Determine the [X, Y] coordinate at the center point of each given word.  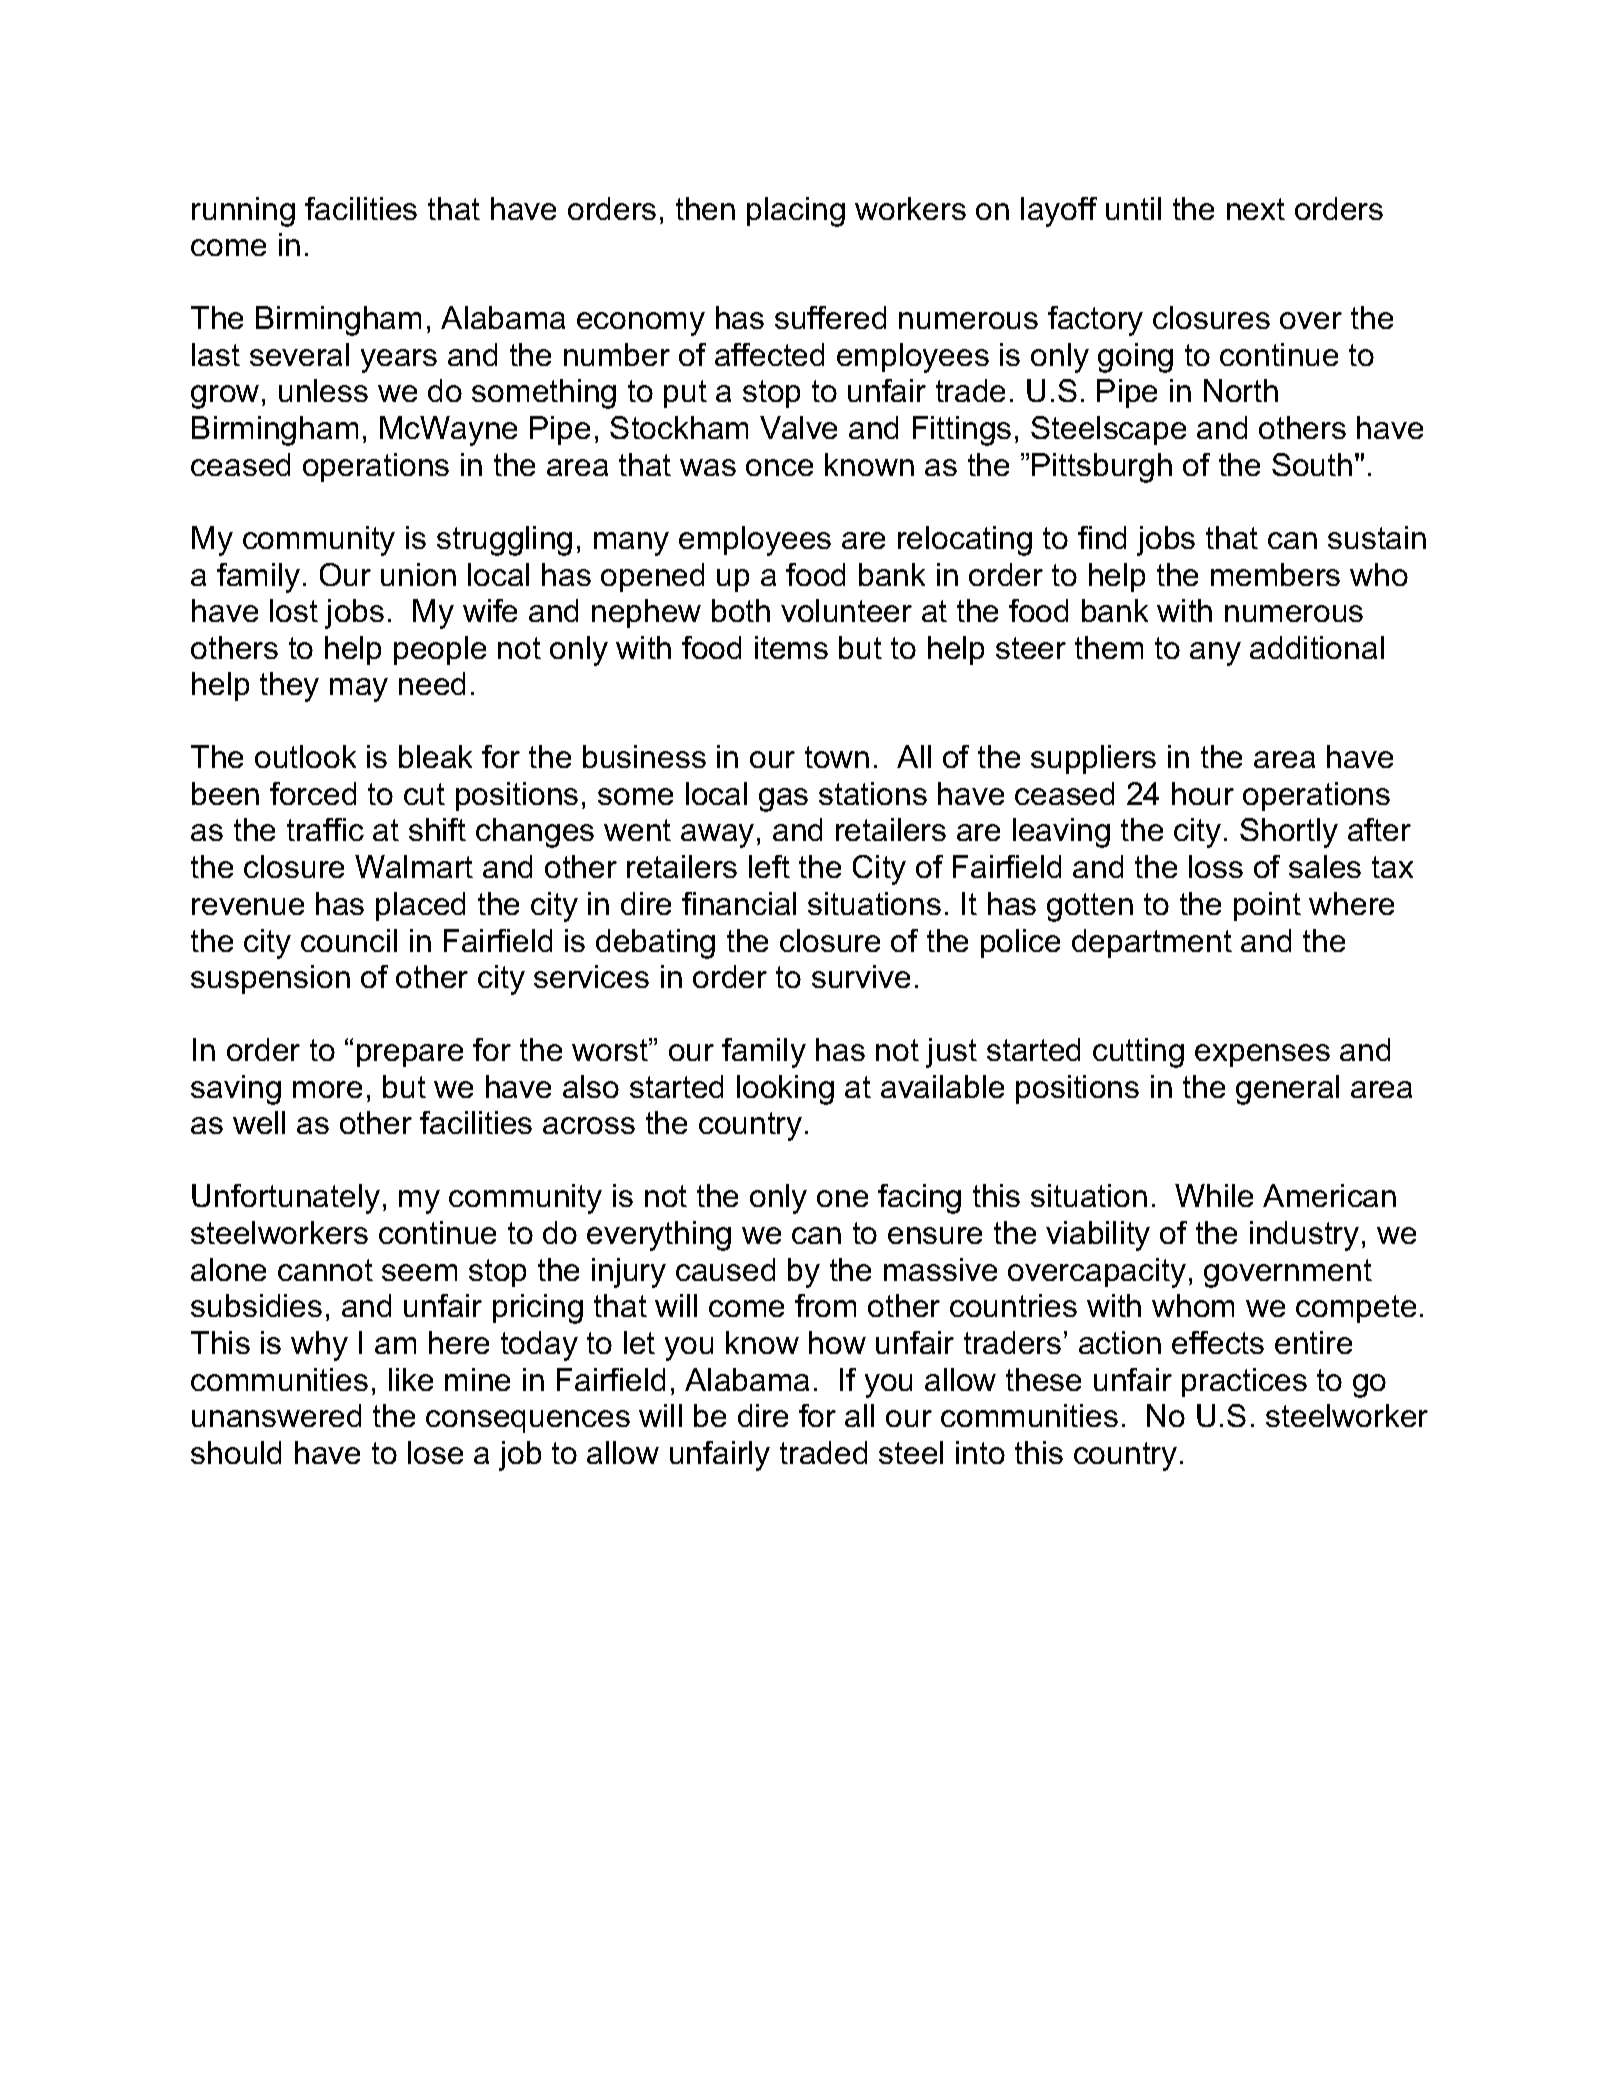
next [1256, 209]
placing [796, 212]
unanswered [276, 1415]
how [837, 1342]
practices [1244, 1382]
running [243, 212]
